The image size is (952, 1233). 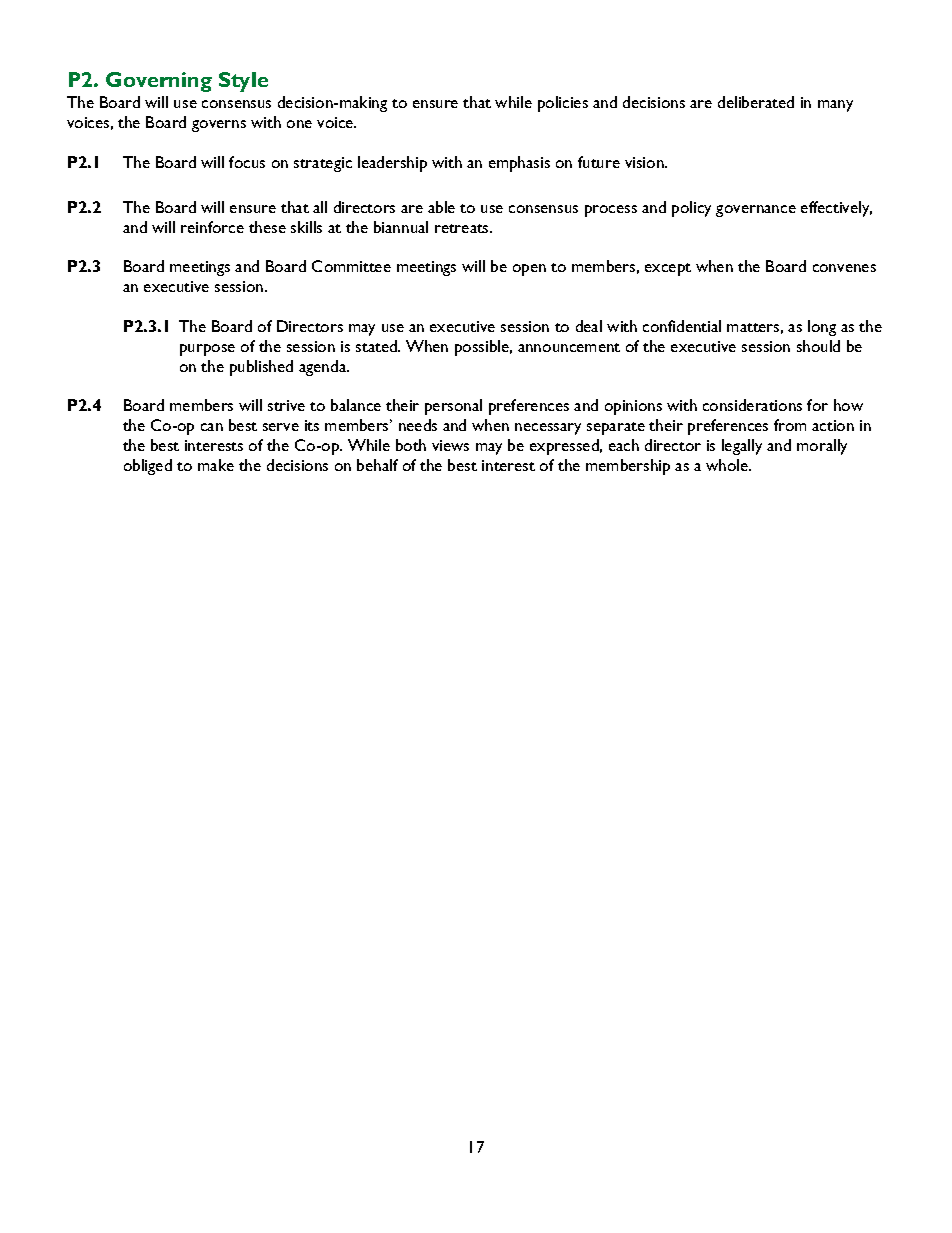 I want to click on policies, so click(x=563, y=104).
